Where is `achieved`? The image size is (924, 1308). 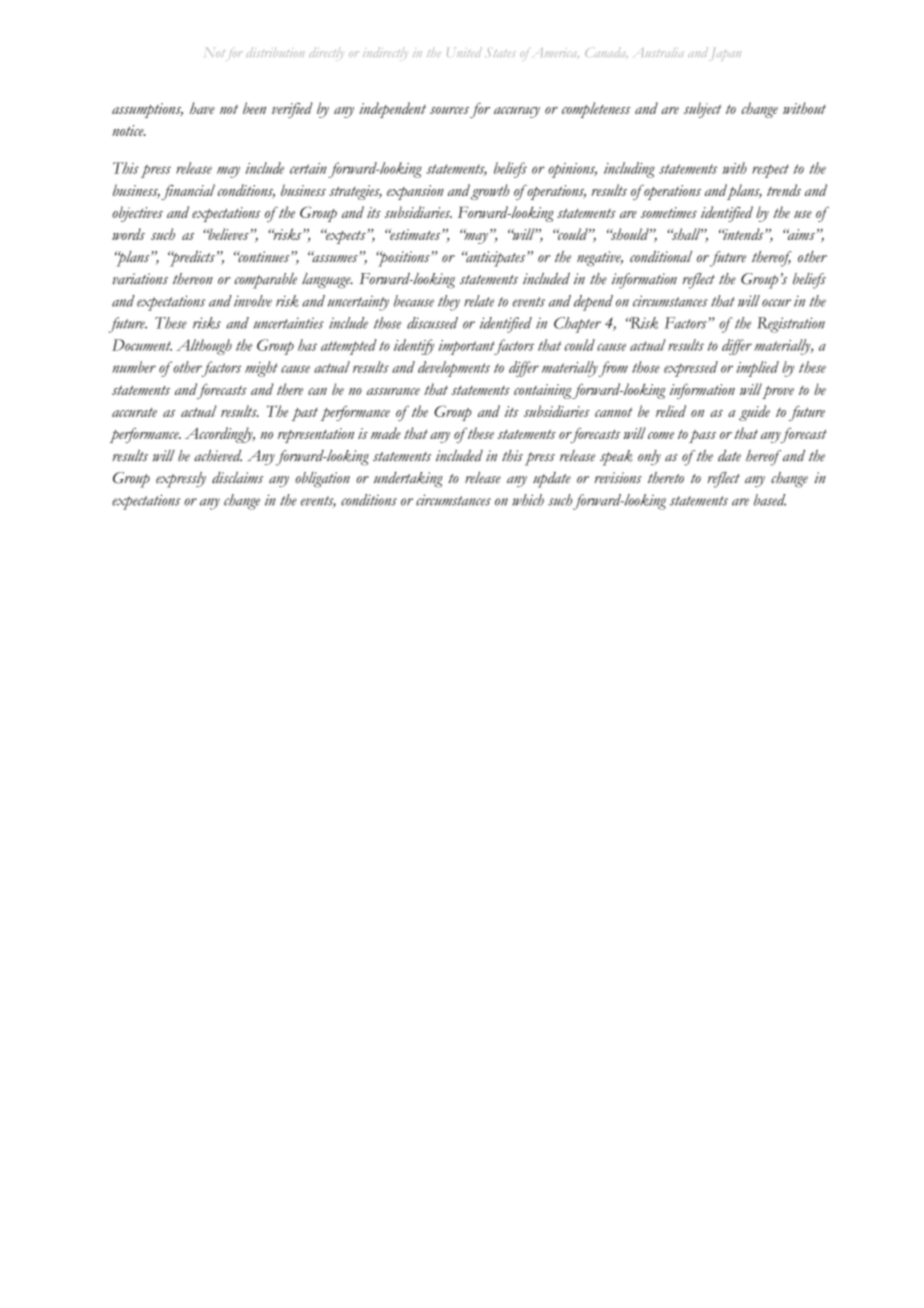
achieved is located at coordinates (218, 456).
